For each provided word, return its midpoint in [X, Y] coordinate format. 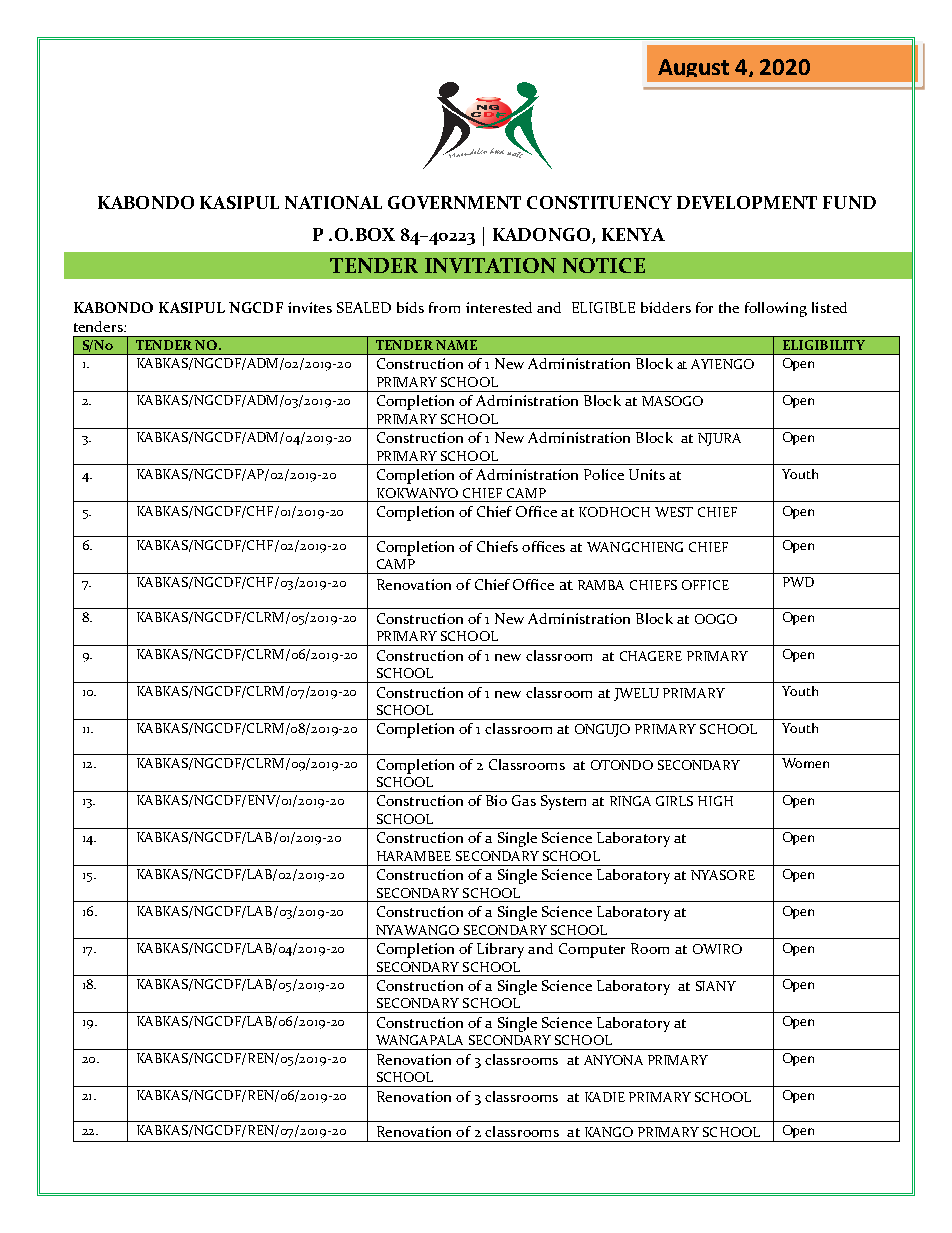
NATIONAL [333, 202]
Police [604, 474]
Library [500, 950]
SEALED [364, 307]
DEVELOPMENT [747, 202]
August [693, 68]
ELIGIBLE [603, 307]
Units [647, 474]
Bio [496, 800]
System [563, 802]
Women [805, 763]
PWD [798, 582]
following [776, 309]
